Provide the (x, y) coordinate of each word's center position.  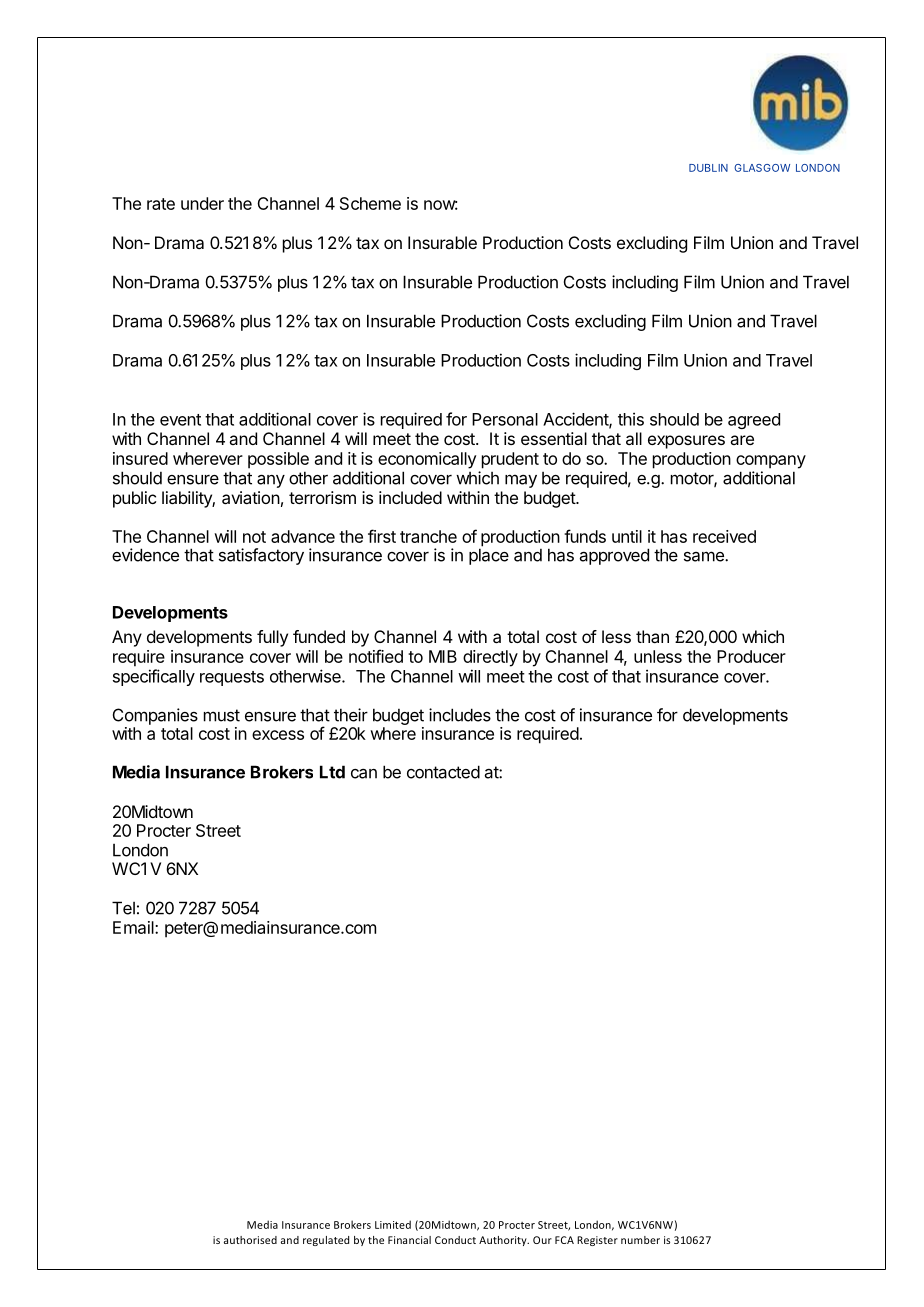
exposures (686, 442)
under (202, 203)
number (640, 1240)
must (222, 715)
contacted (443, 772)
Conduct (455, 1240)
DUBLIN (708, 168)
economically (427, 460)
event (180, 420)
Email (134, 927)
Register (597, 1241)
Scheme (370, 203)
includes (460, 715)
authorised (250, 1240)
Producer (751, 656)
